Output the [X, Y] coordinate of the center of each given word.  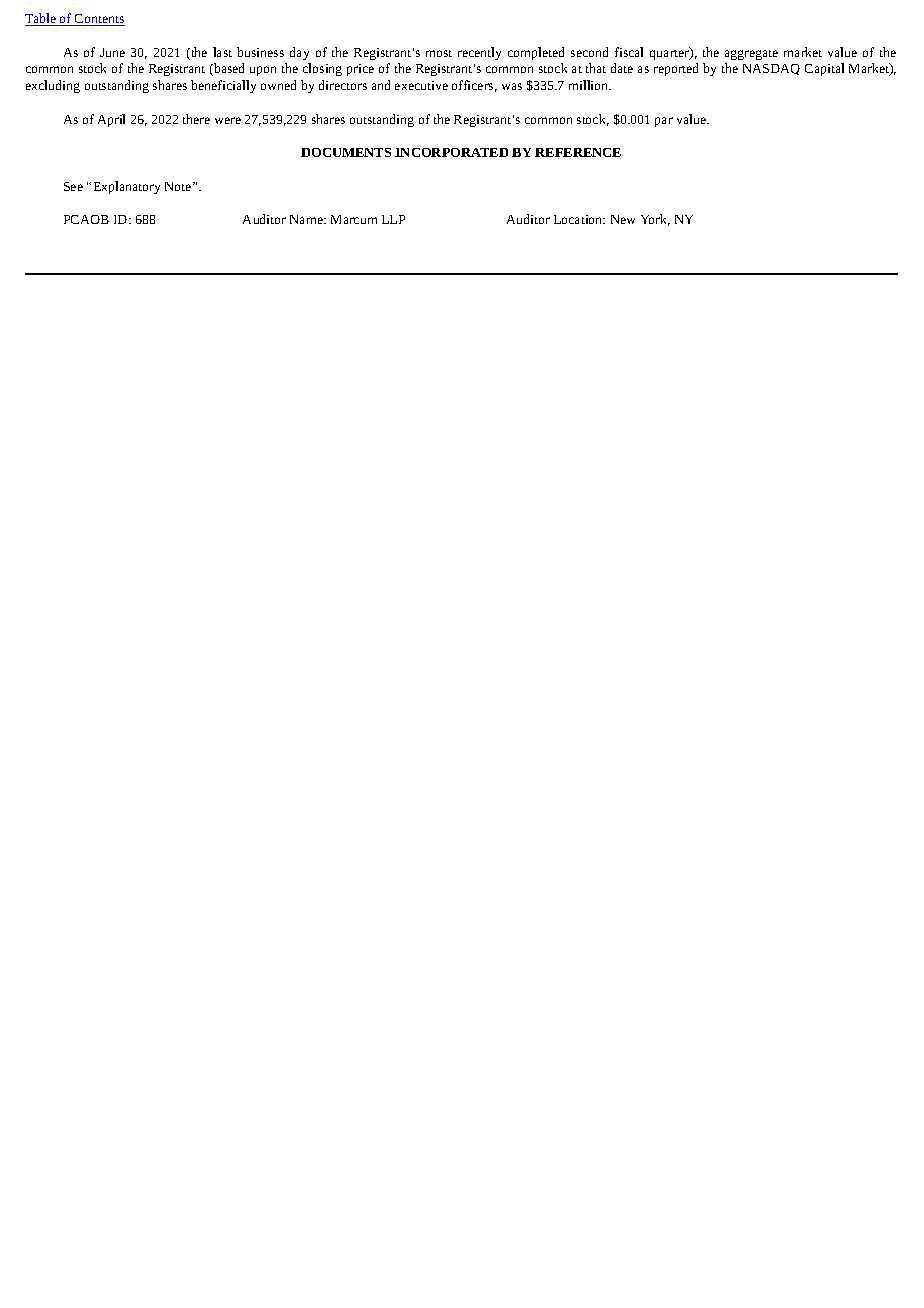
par [664, 122]
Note [179, 186]
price [360, 70]
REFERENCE [578, 152]
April [111, 120]
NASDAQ [771, 69]
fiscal [629, 52]
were [228, 120]
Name [307, 219]
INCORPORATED [451, 152]
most [439, 53]
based [228, 69]
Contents [99, 20]
